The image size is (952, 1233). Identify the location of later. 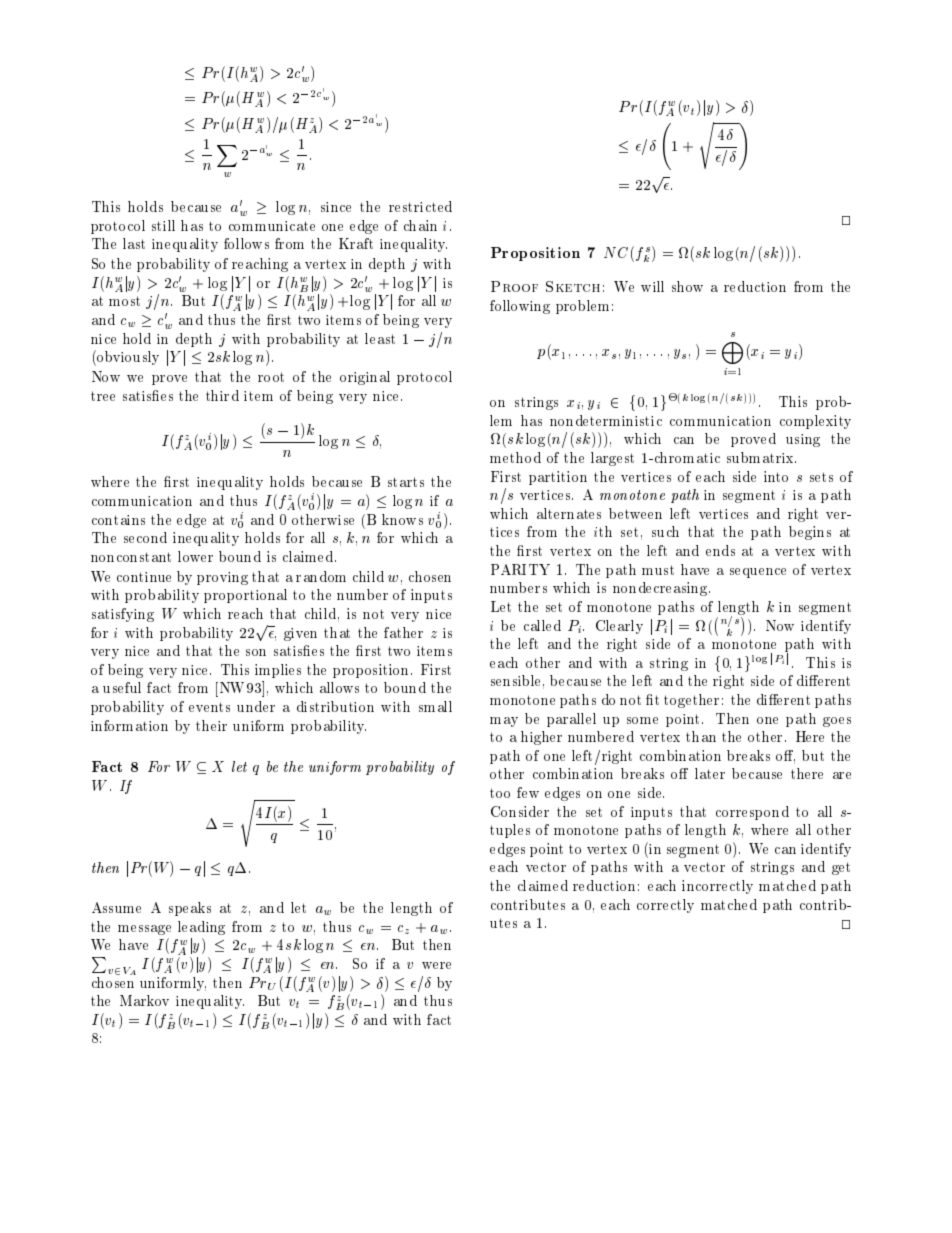
(710, 773).
